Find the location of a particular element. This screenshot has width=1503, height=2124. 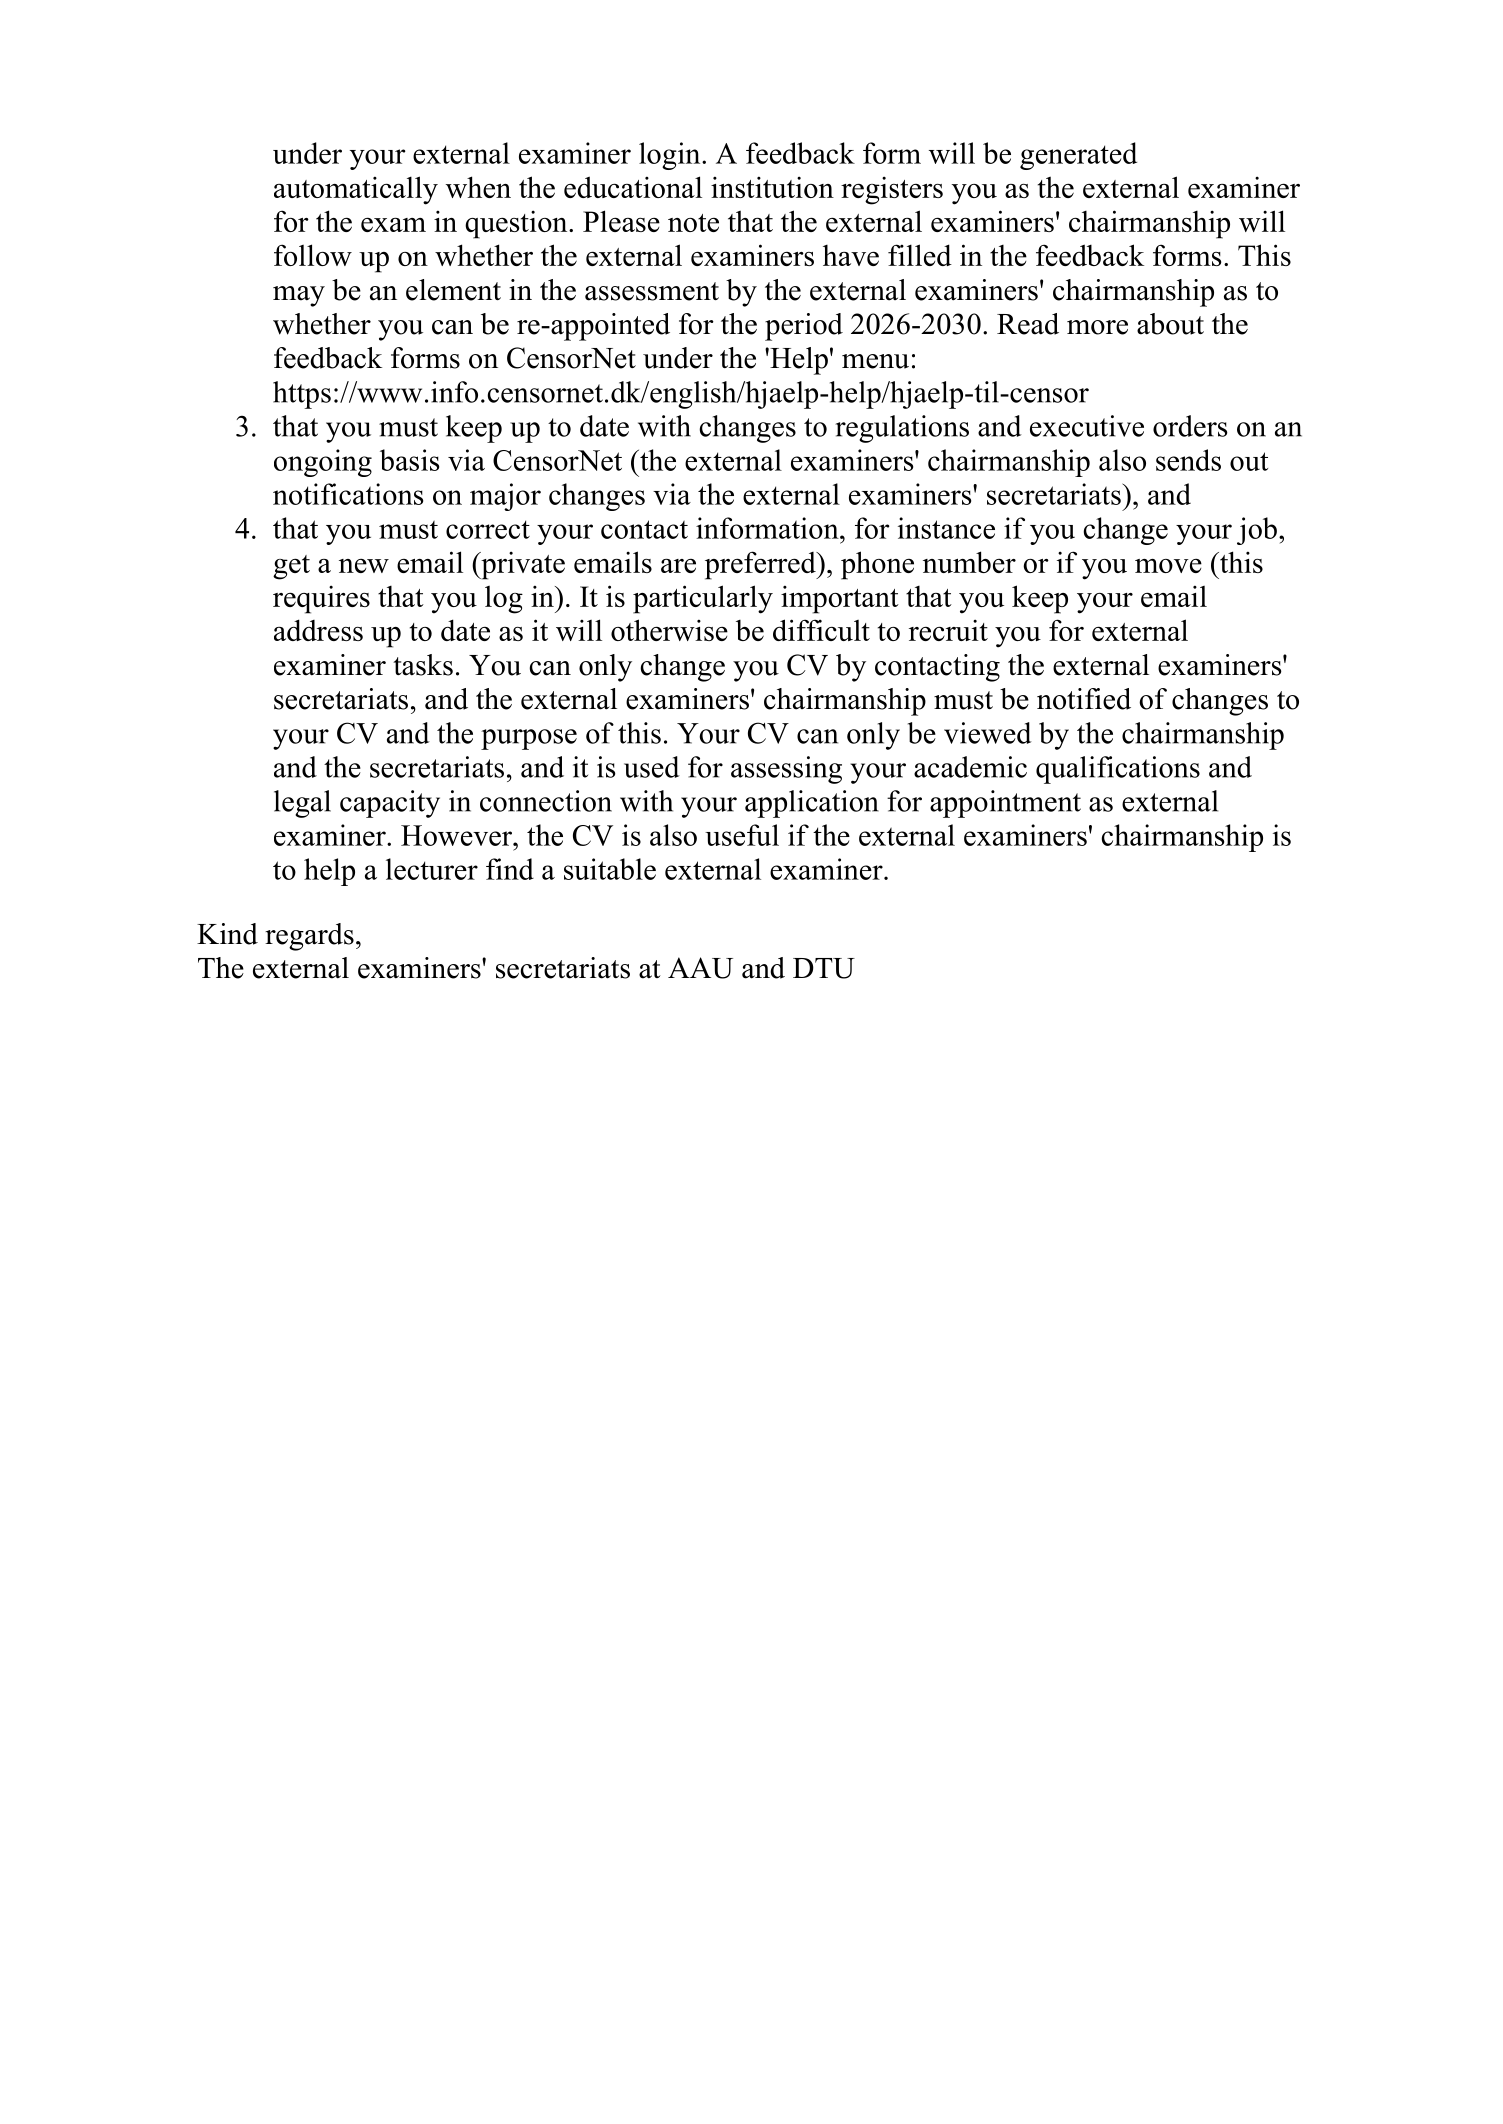

generated is located at coordinates (1078, 156).
